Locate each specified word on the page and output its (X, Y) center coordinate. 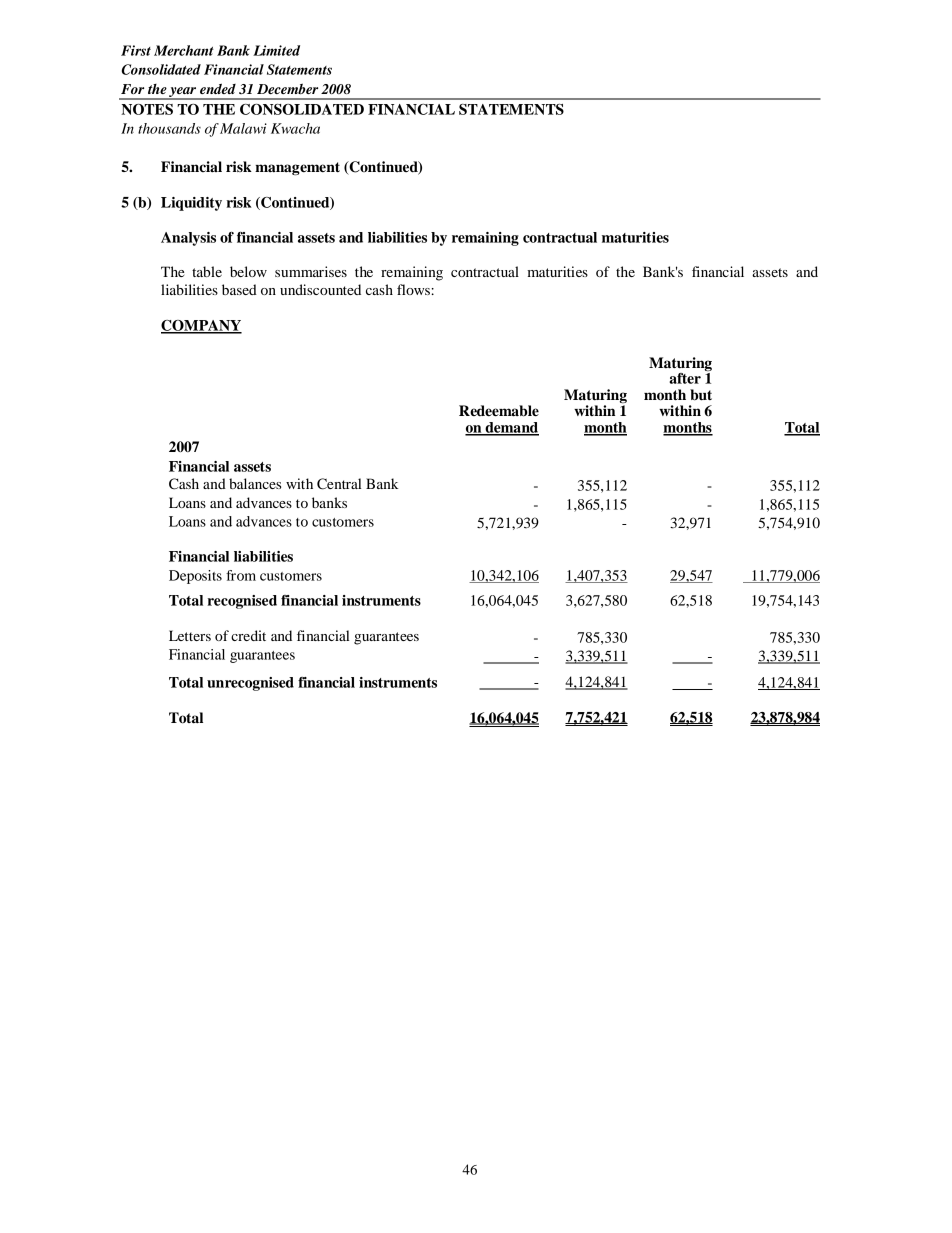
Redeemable (499, 411)
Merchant (184, 50)
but (701, 395)
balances (255, 483)
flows (414, 289)
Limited (276, 50)
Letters (190, 635)
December (287, 88)
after (685, 378)
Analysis (188, 239)
